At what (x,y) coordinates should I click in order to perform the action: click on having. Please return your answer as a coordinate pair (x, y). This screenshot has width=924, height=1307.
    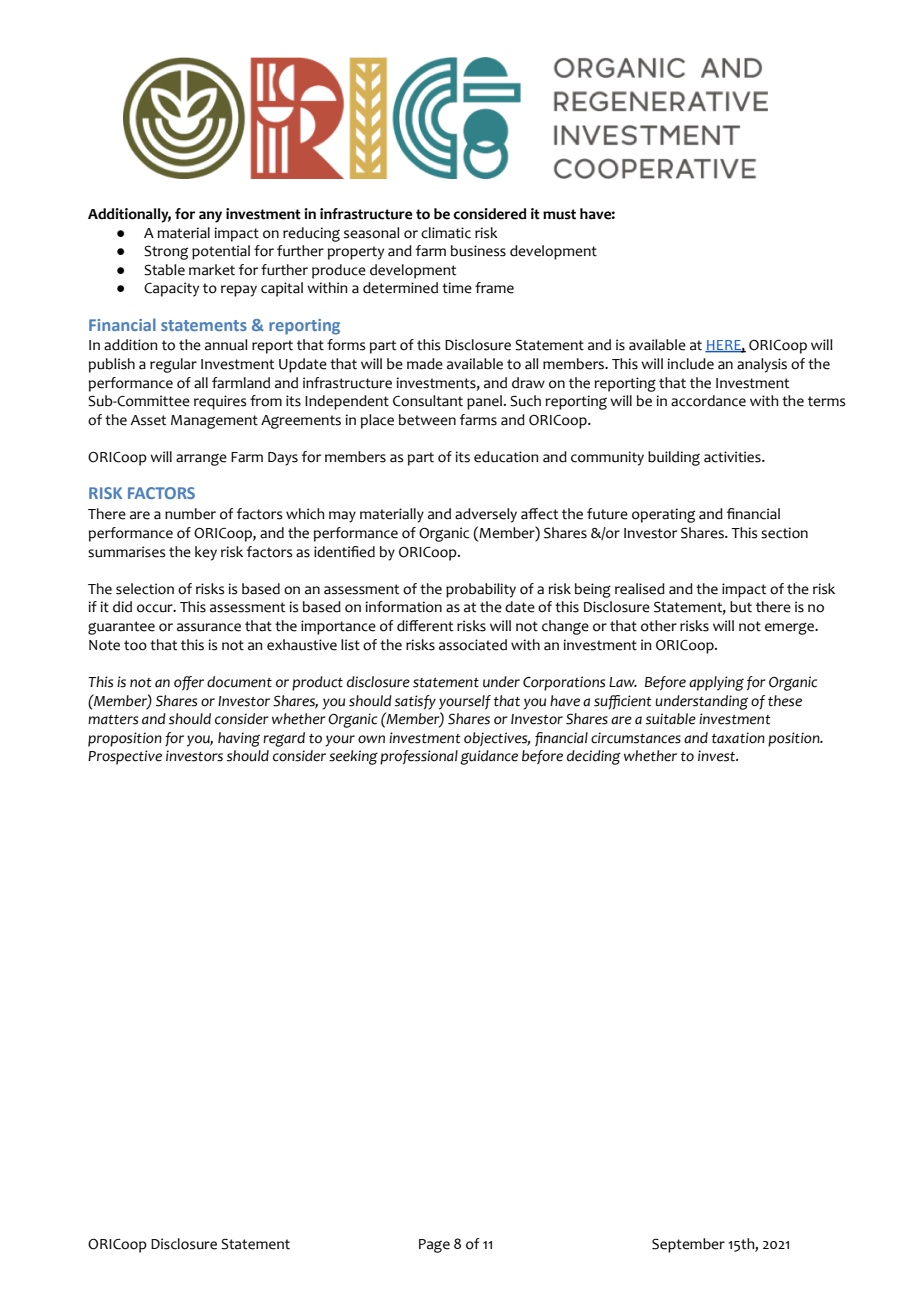
    Looking at the image, I should click on (239, 739).
